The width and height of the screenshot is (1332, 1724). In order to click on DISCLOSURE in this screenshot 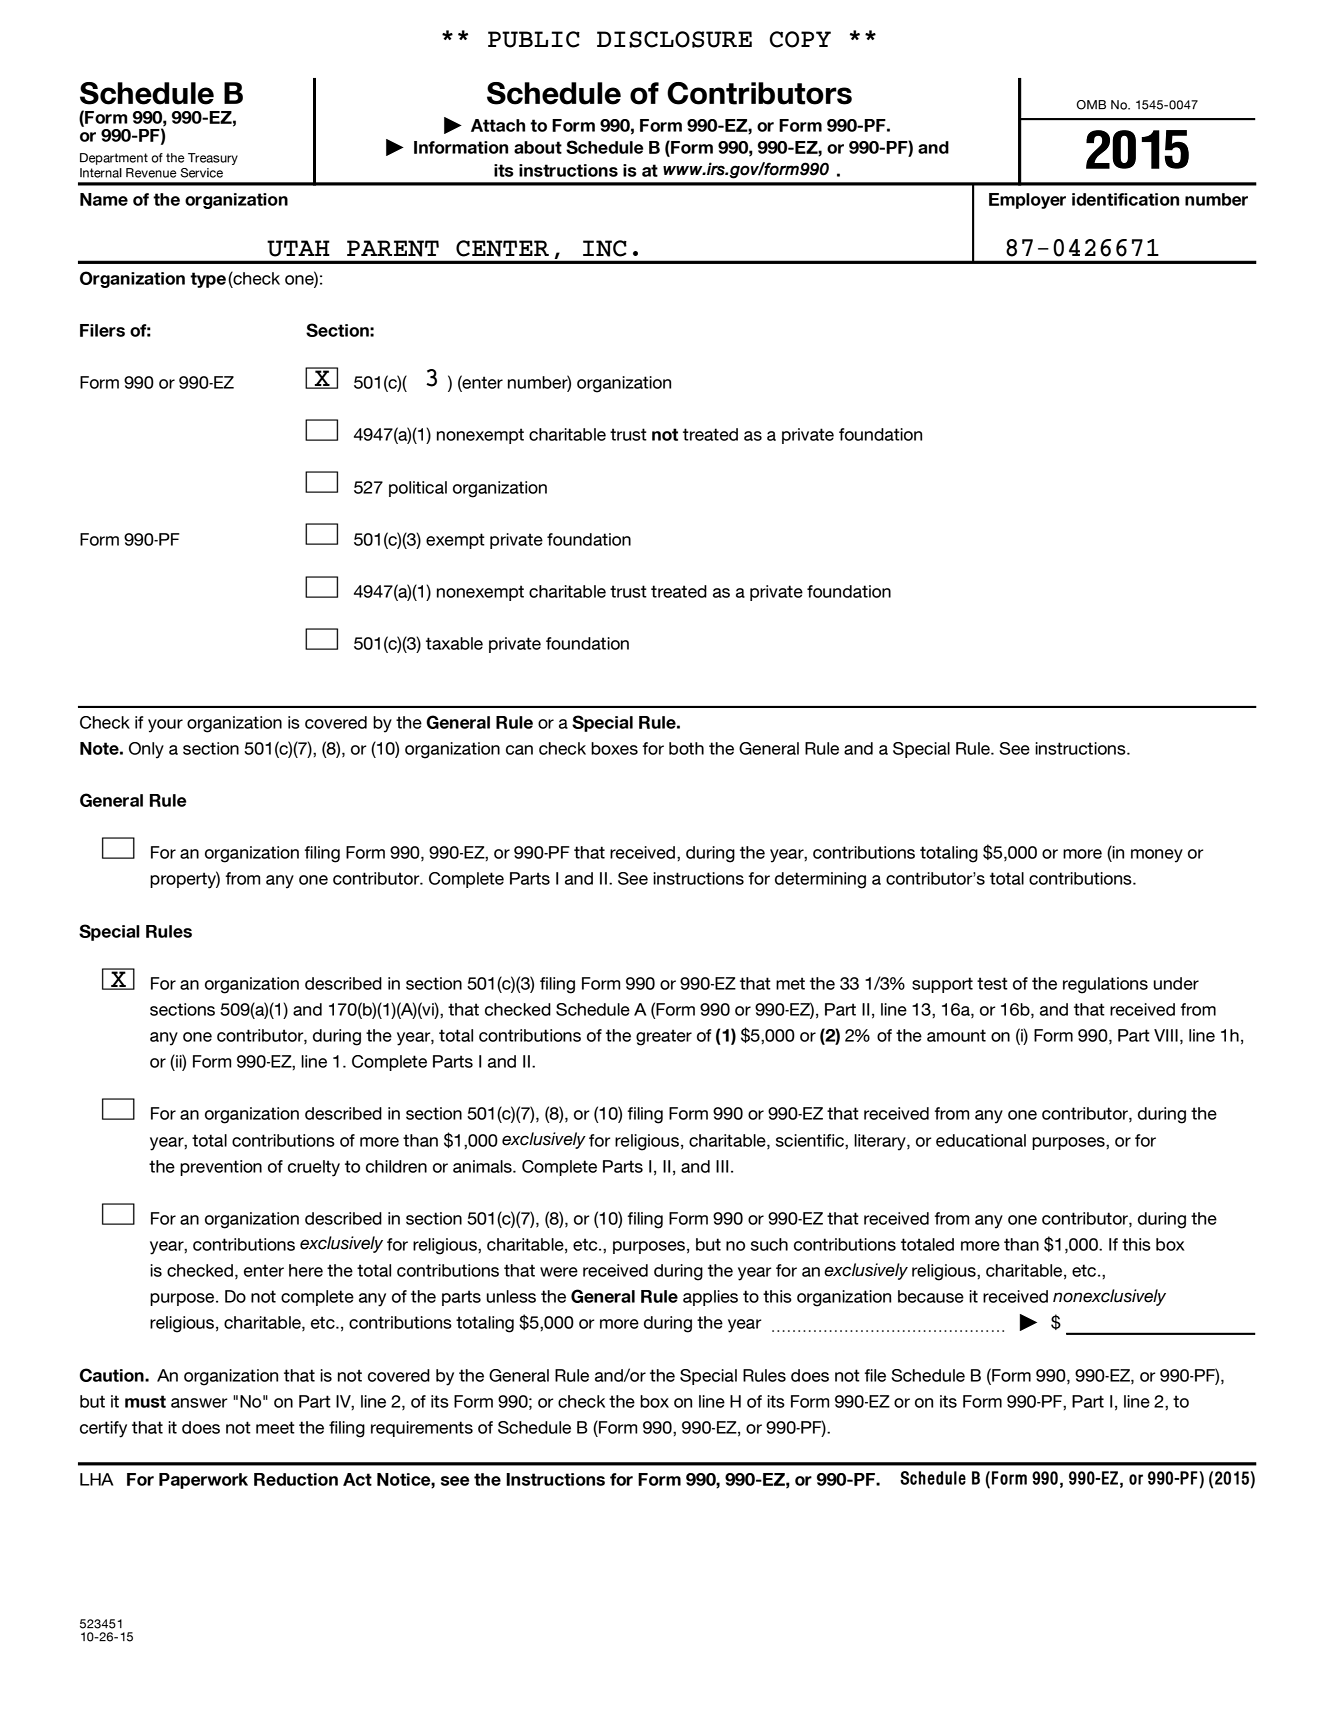, I will do `click(674, 39)`.
